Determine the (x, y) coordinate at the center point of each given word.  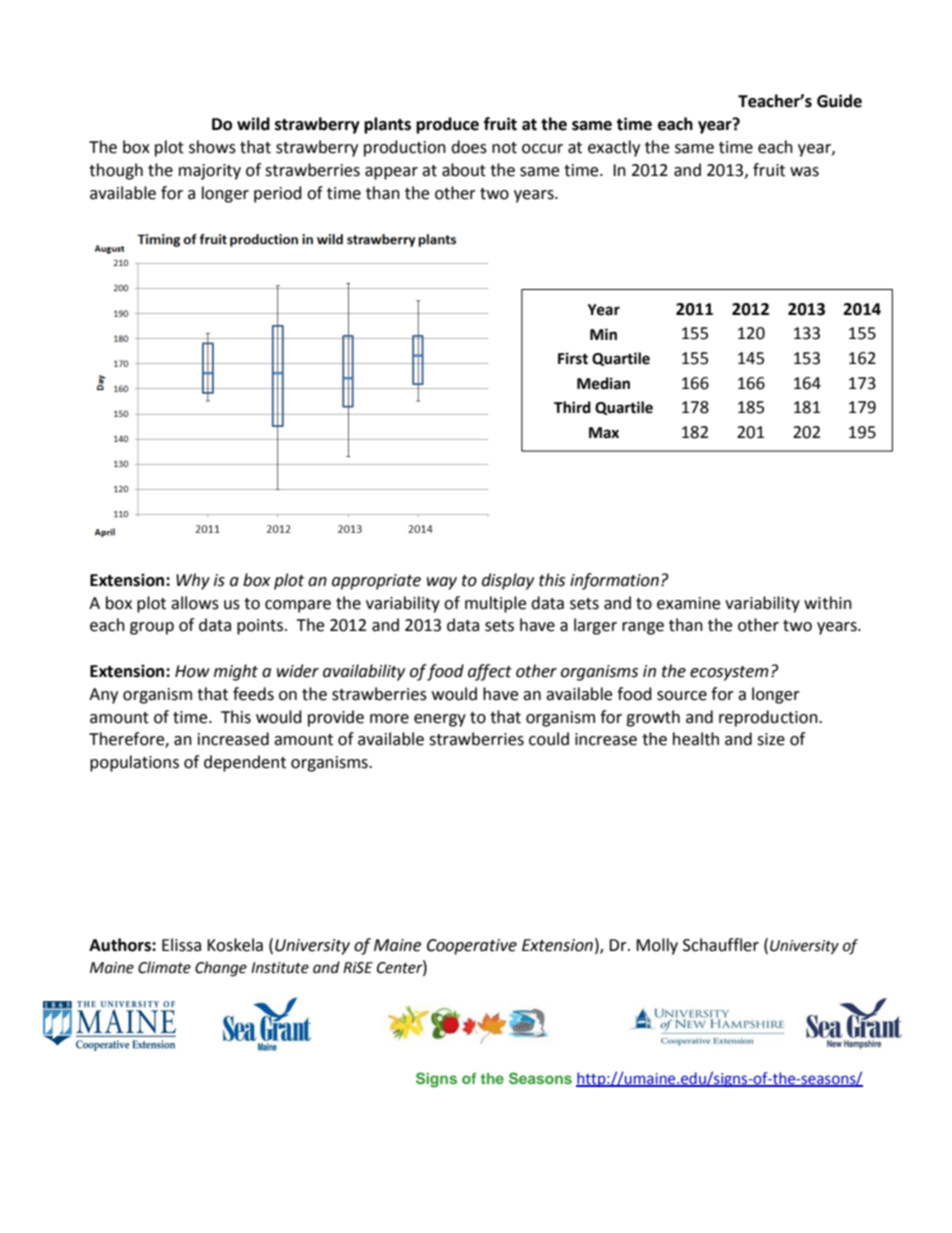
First (573, 358)
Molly (657, 946)
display (508, 581)
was (804, 172)
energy (440, 720)
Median (603, 383)
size (771, 739)
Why (193, 581)
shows (212, 147)
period (278, 194)
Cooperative (472, 947)
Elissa (181, 945)
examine (688, 603)
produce (447, 125)
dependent (245, 763)
